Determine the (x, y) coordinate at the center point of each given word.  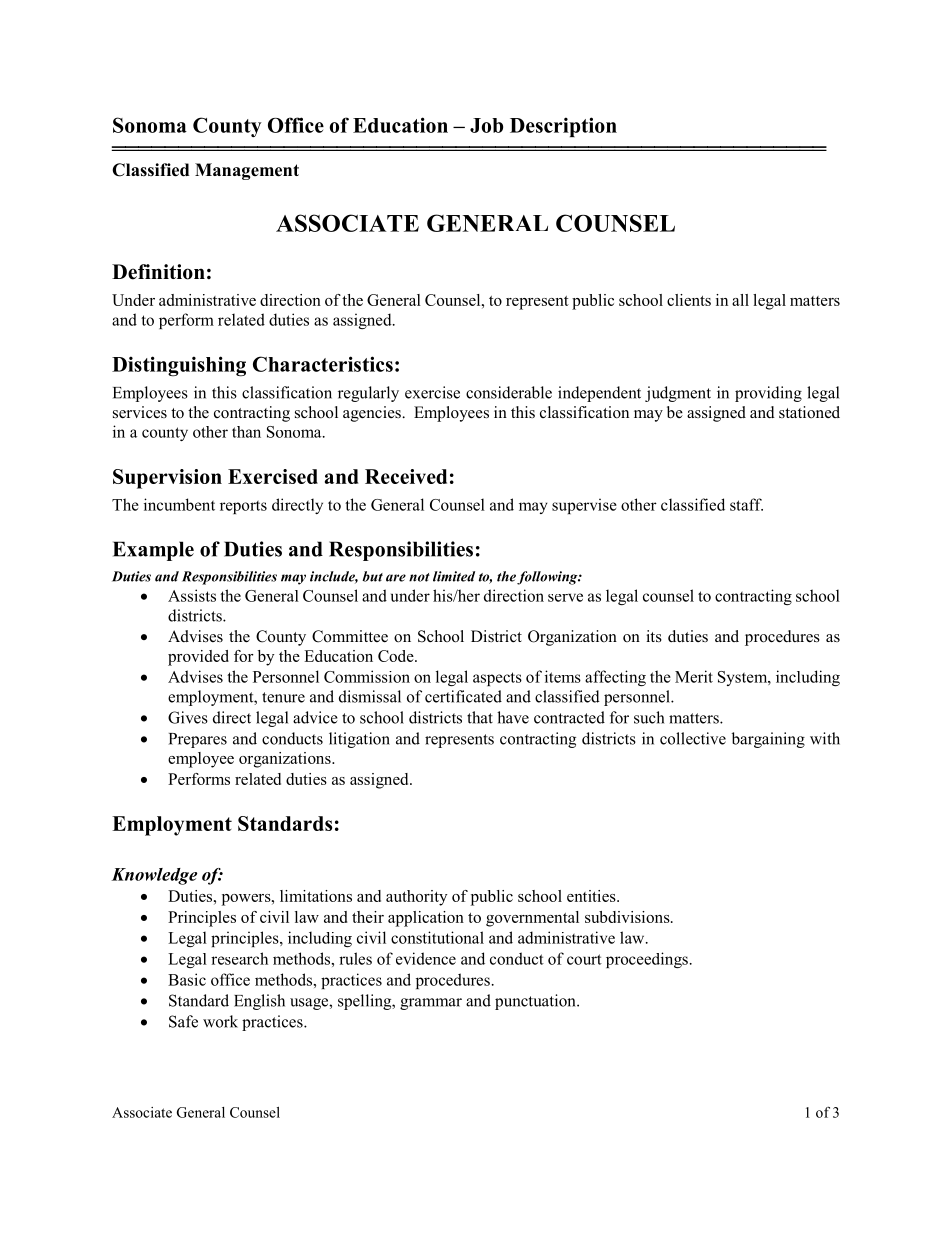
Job (486, 125)
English (259, 1002)
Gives (188, 717)
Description (563, 127)
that (480, 717)
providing (768, 394)
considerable (509, 392)
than (246, 432)
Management (247, 171)
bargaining (768, 740)
